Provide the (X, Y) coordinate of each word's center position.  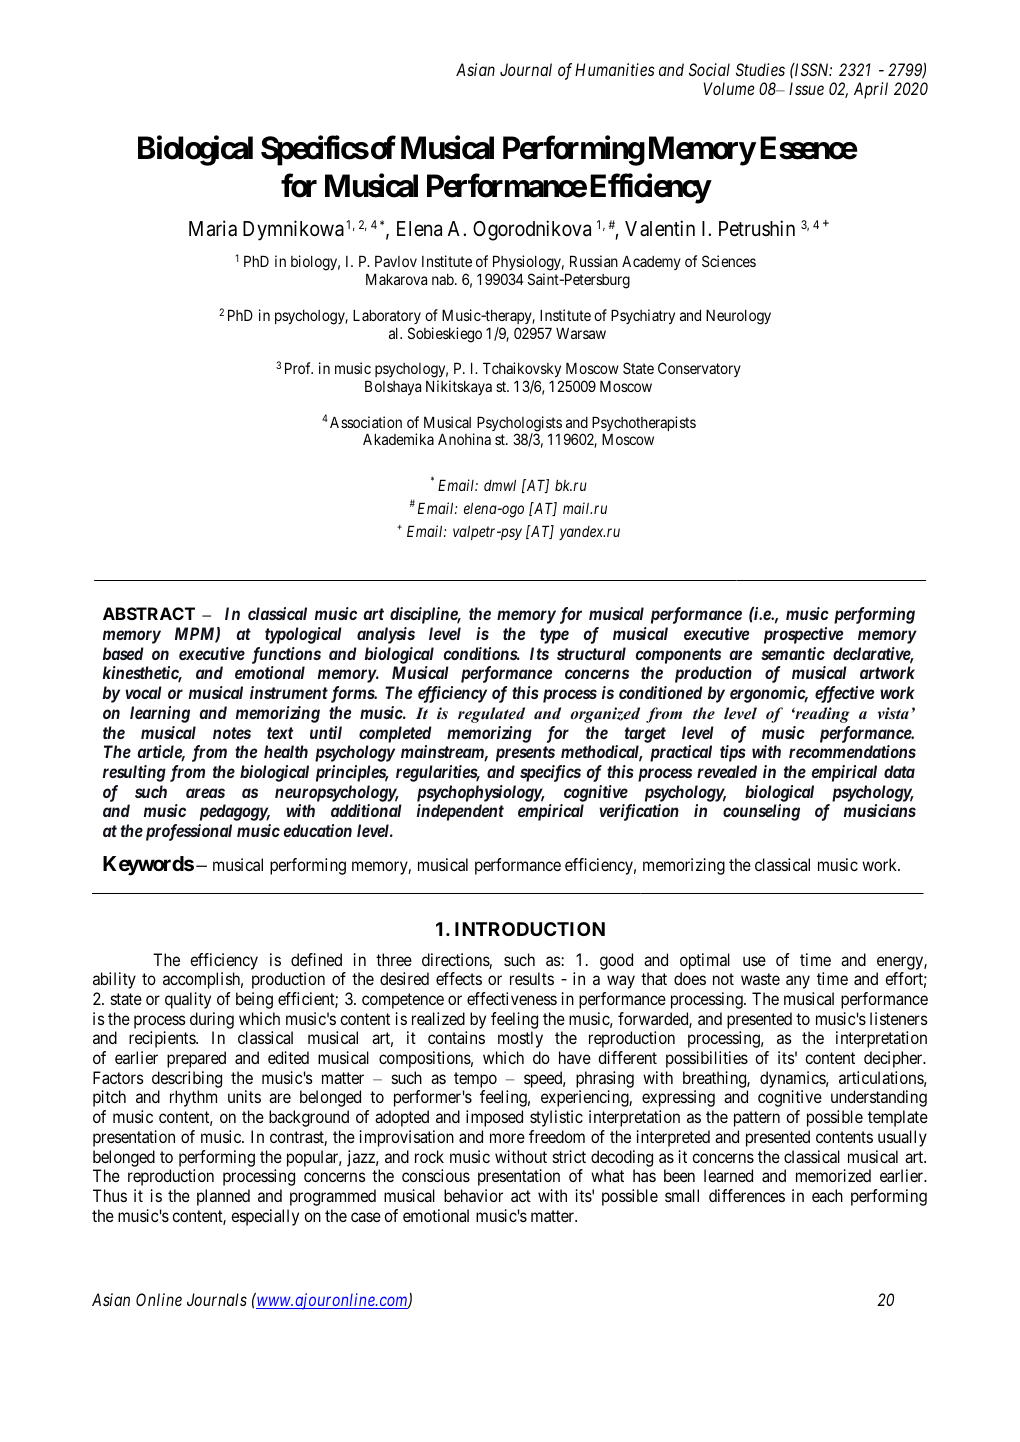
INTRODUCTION (530, 929)
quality (188, 1000)
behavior (473, 1195)
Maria (213, 228)
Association (366, 422)
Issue (806, 88)
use (754, 961)
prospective (803, 635)
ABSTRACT (149, 613)
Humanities (615, 69)
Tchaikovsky (522, 371)
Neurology (738, 317)
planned (223, 1197)
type (554, 636)
